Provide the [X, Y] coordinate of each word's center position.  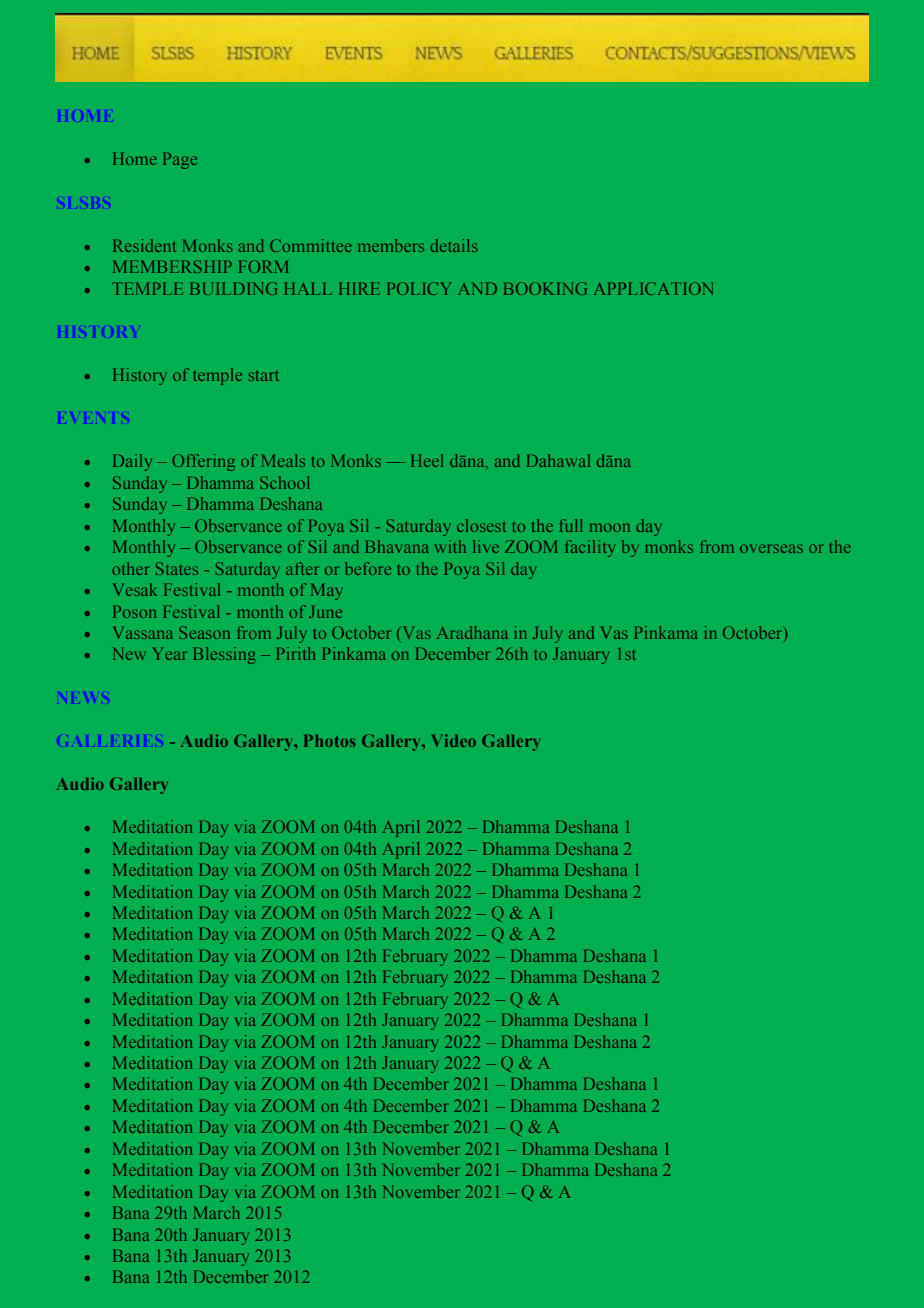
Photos [330, 740]
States [177, 568]
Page [180, 160]
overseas [771, 548]
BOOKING [545, 288]
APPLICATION [653, 288]
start [264, 376]
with [450, 546]
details [454, 245]
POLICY [419, 288]
